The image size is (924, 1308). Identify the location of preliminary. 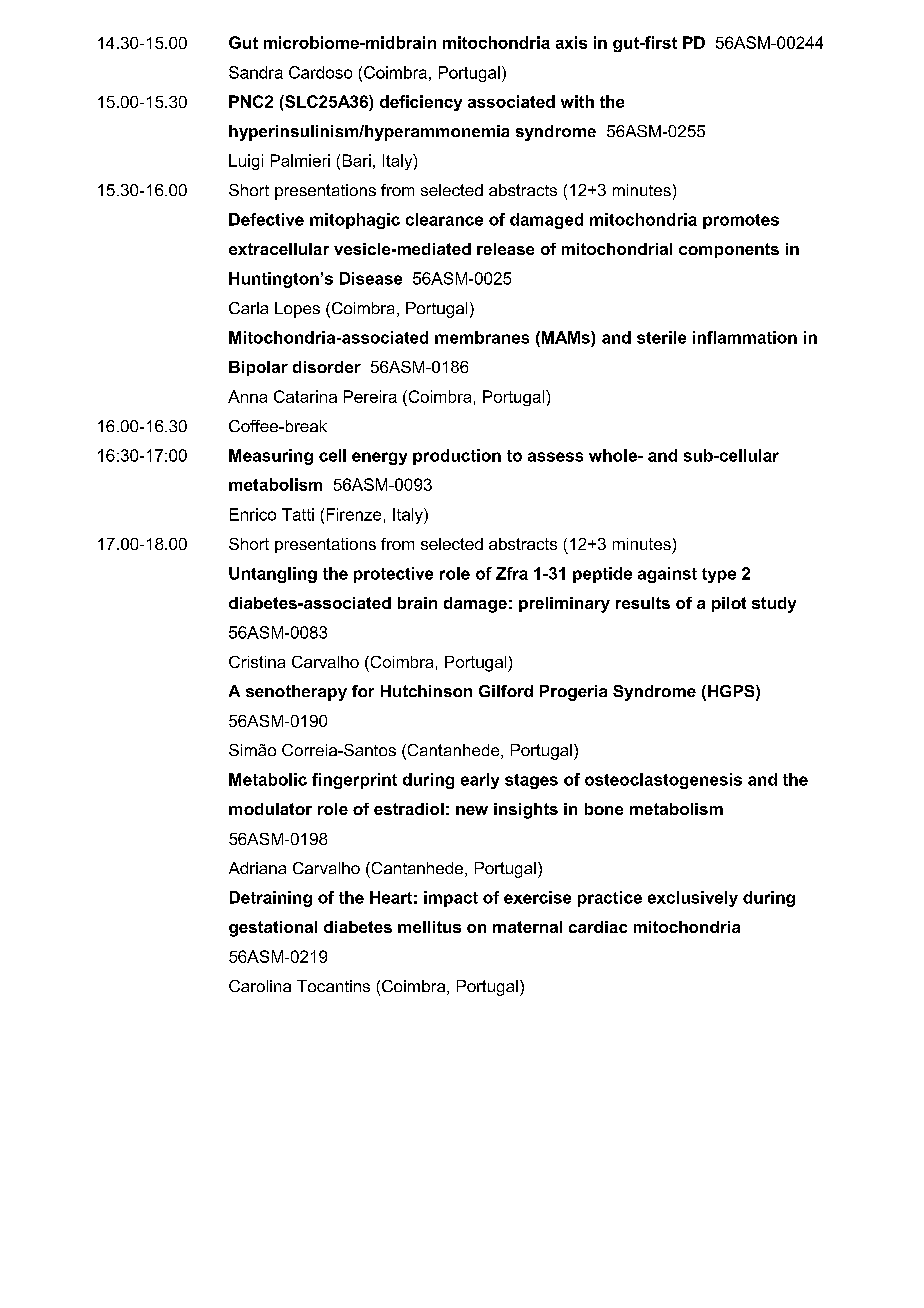
(564, 605).
